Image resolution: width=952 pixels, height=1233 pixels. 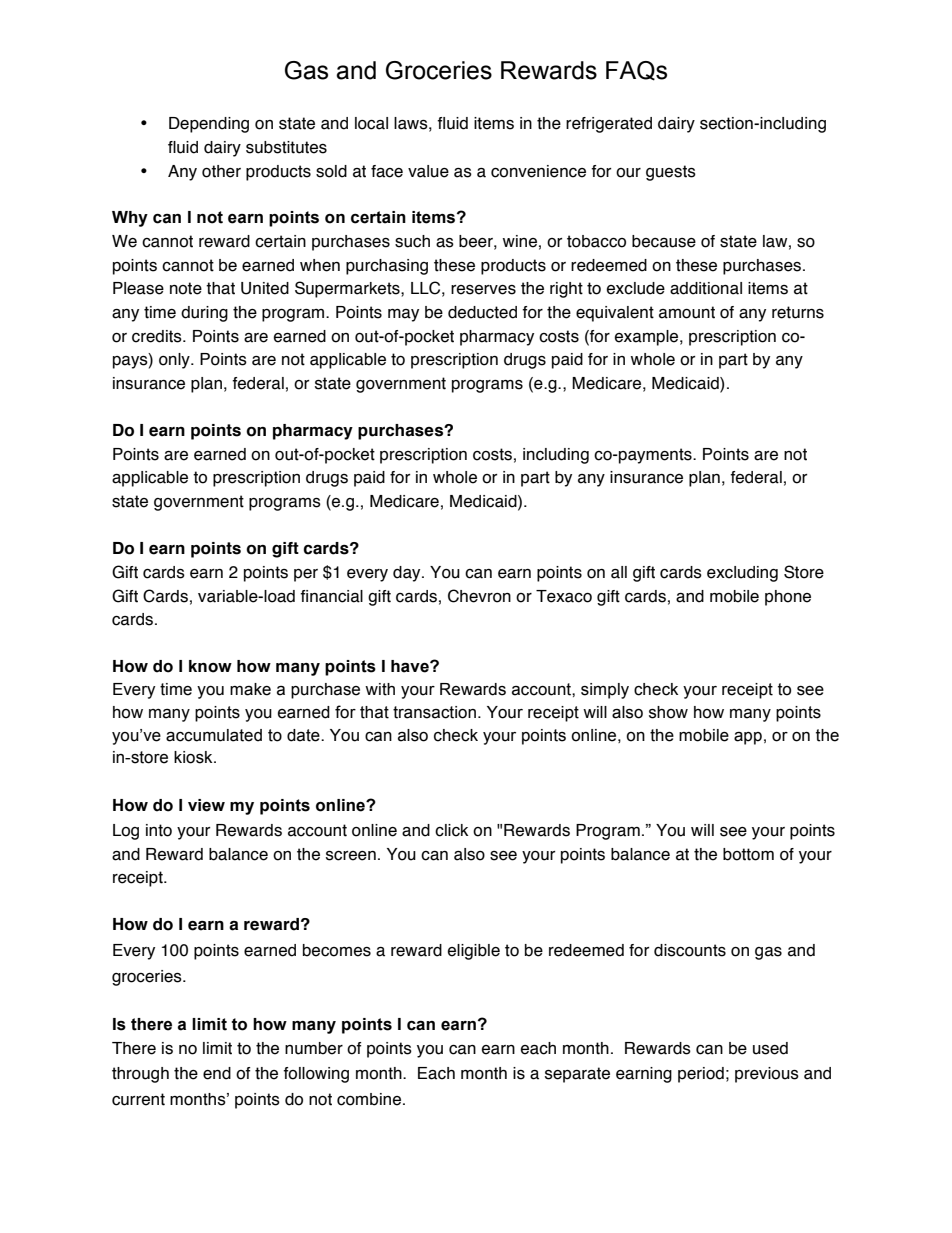 I want to click on through, so click(x=140, y=1075).
